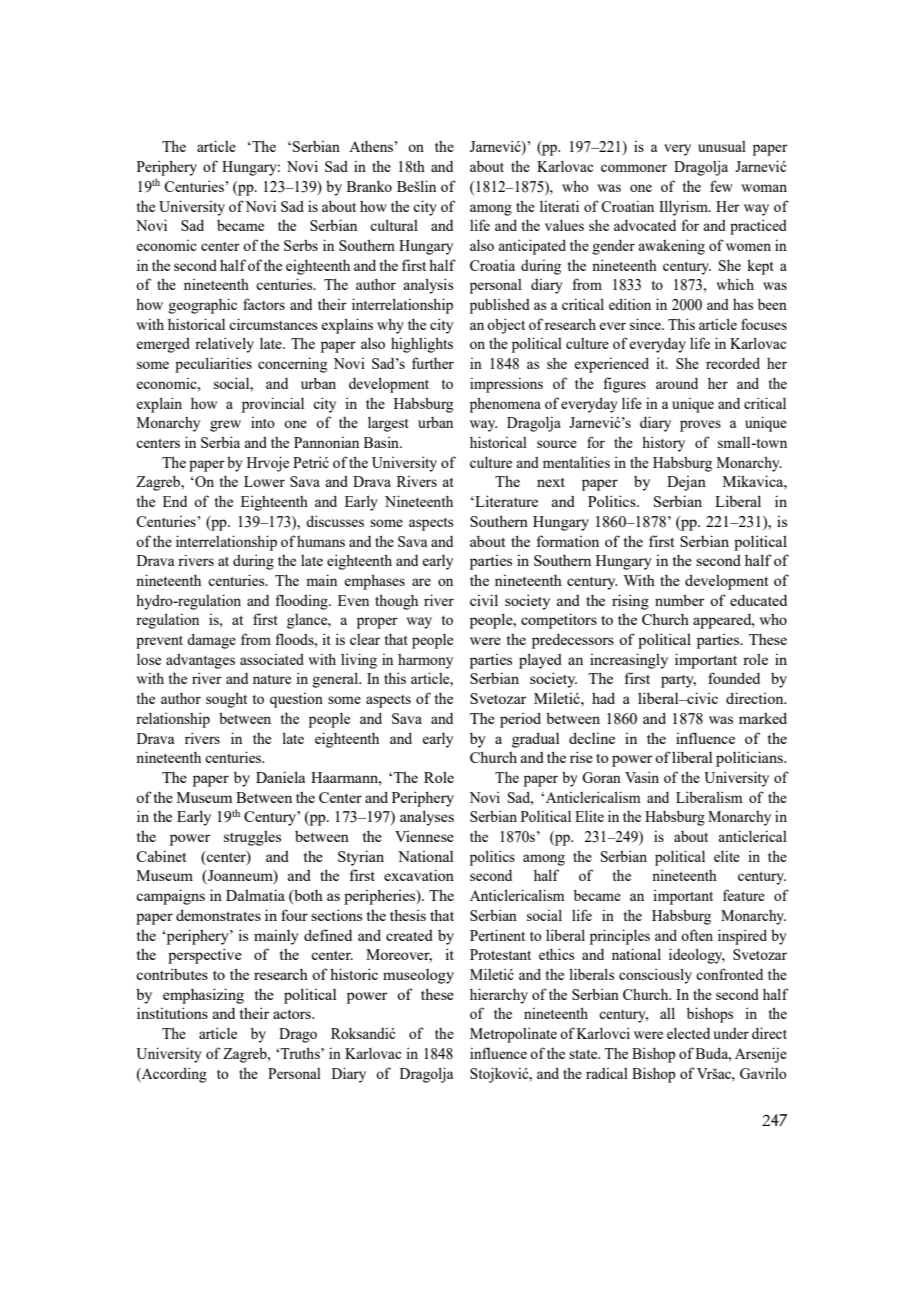 The width and height of the screenshot is (924, 1305). Describe the element at coordinates (172, 1013) in the screenshot. I see `institutions` at that location.
